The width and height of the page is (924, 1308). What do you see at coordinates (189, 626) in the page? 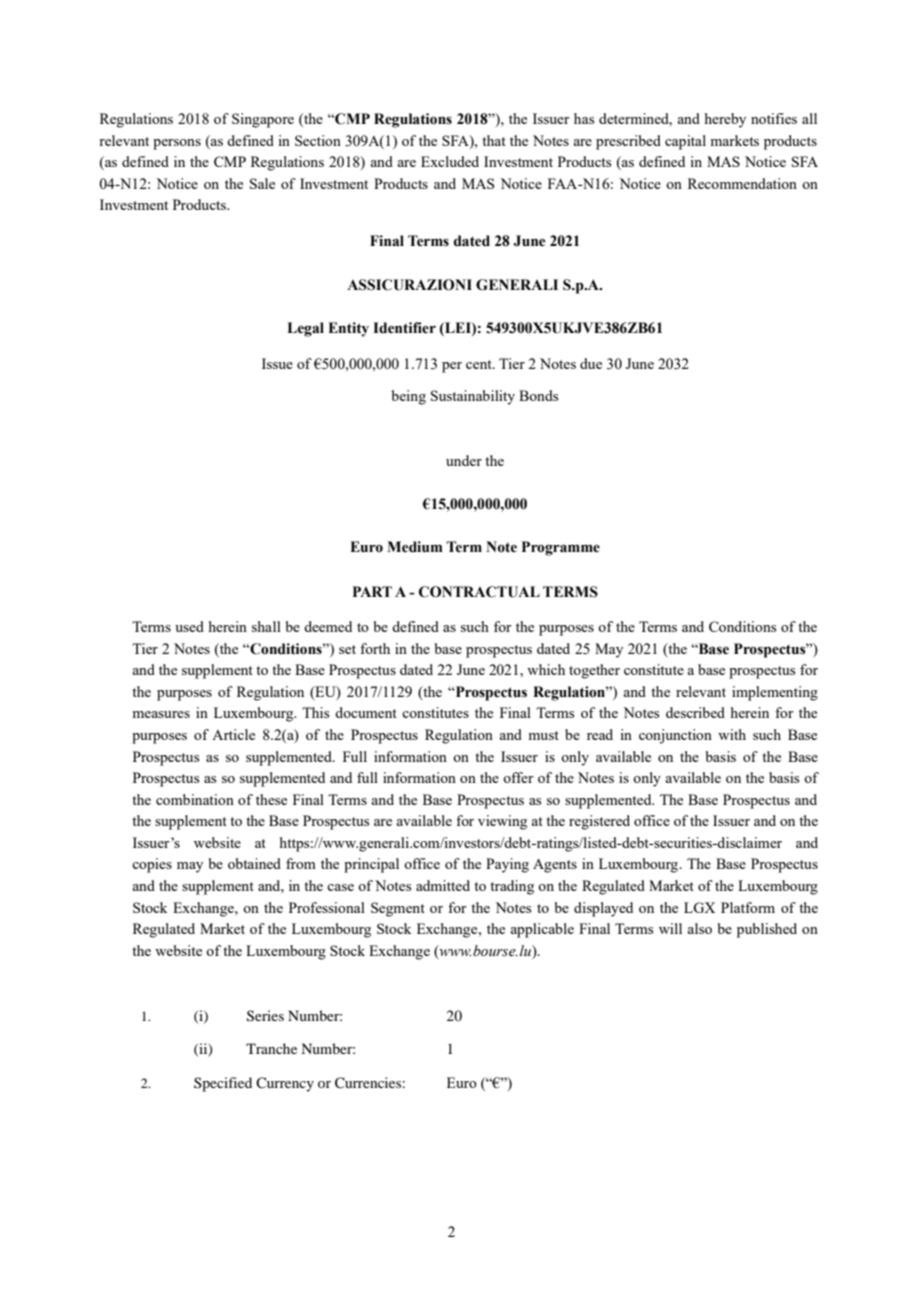
I see `used` at bounding box center [189, 626].
